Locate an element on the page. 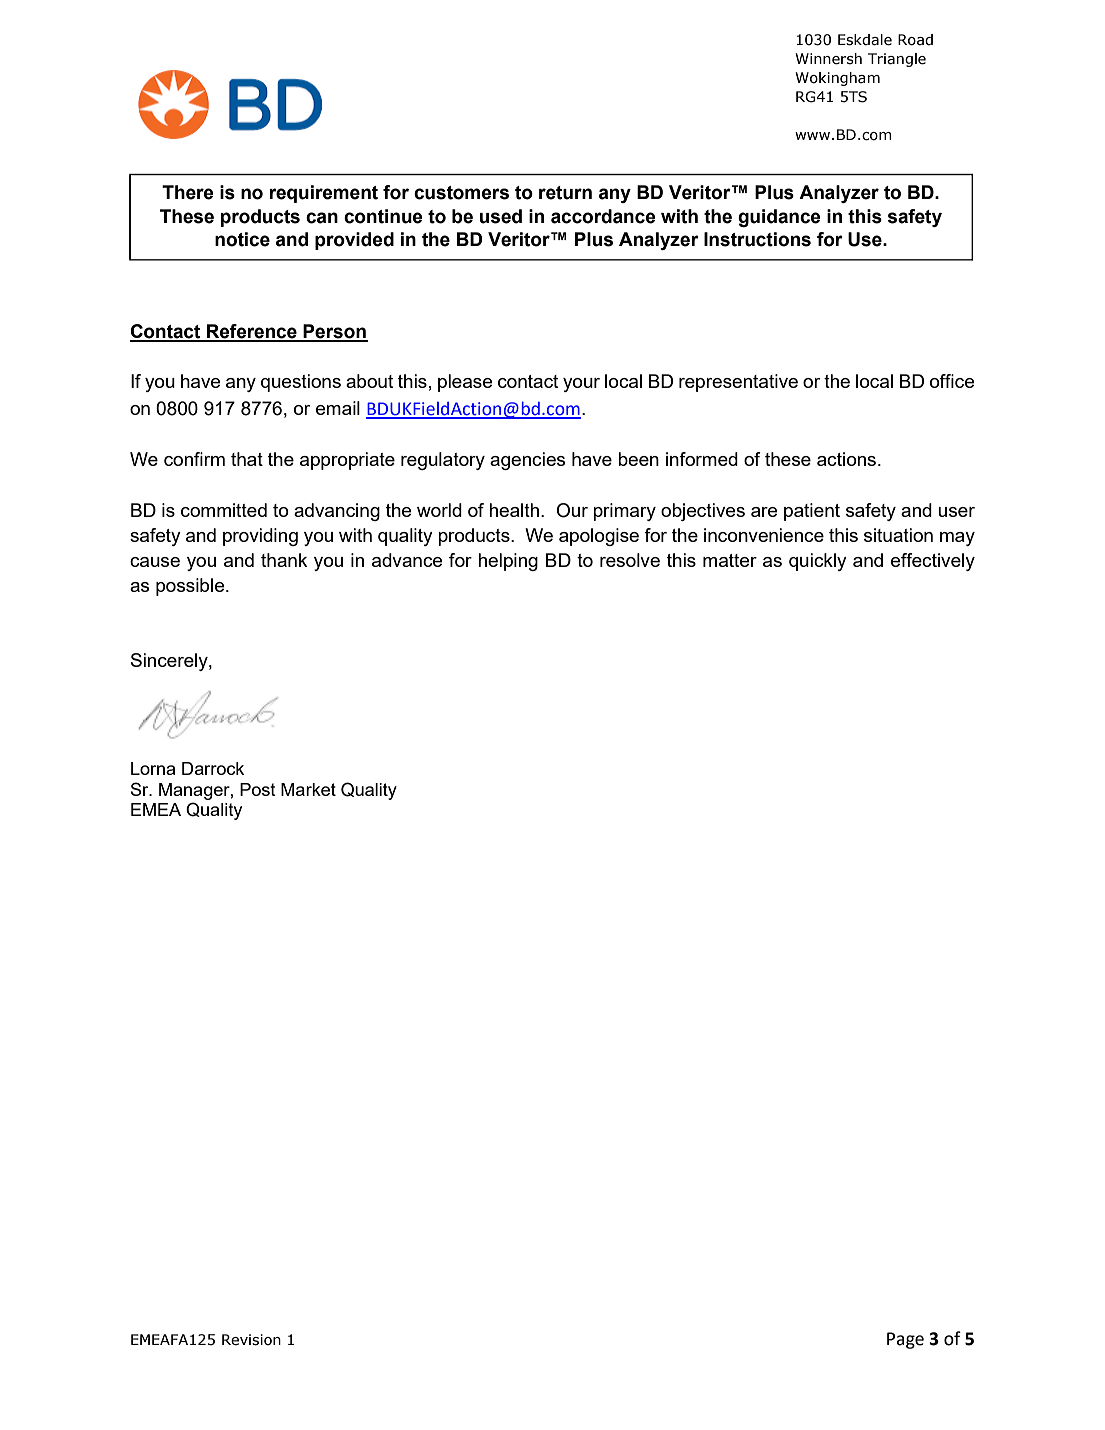 This page has width=1105, height=1430. There is located at coordinates (187, 192).
